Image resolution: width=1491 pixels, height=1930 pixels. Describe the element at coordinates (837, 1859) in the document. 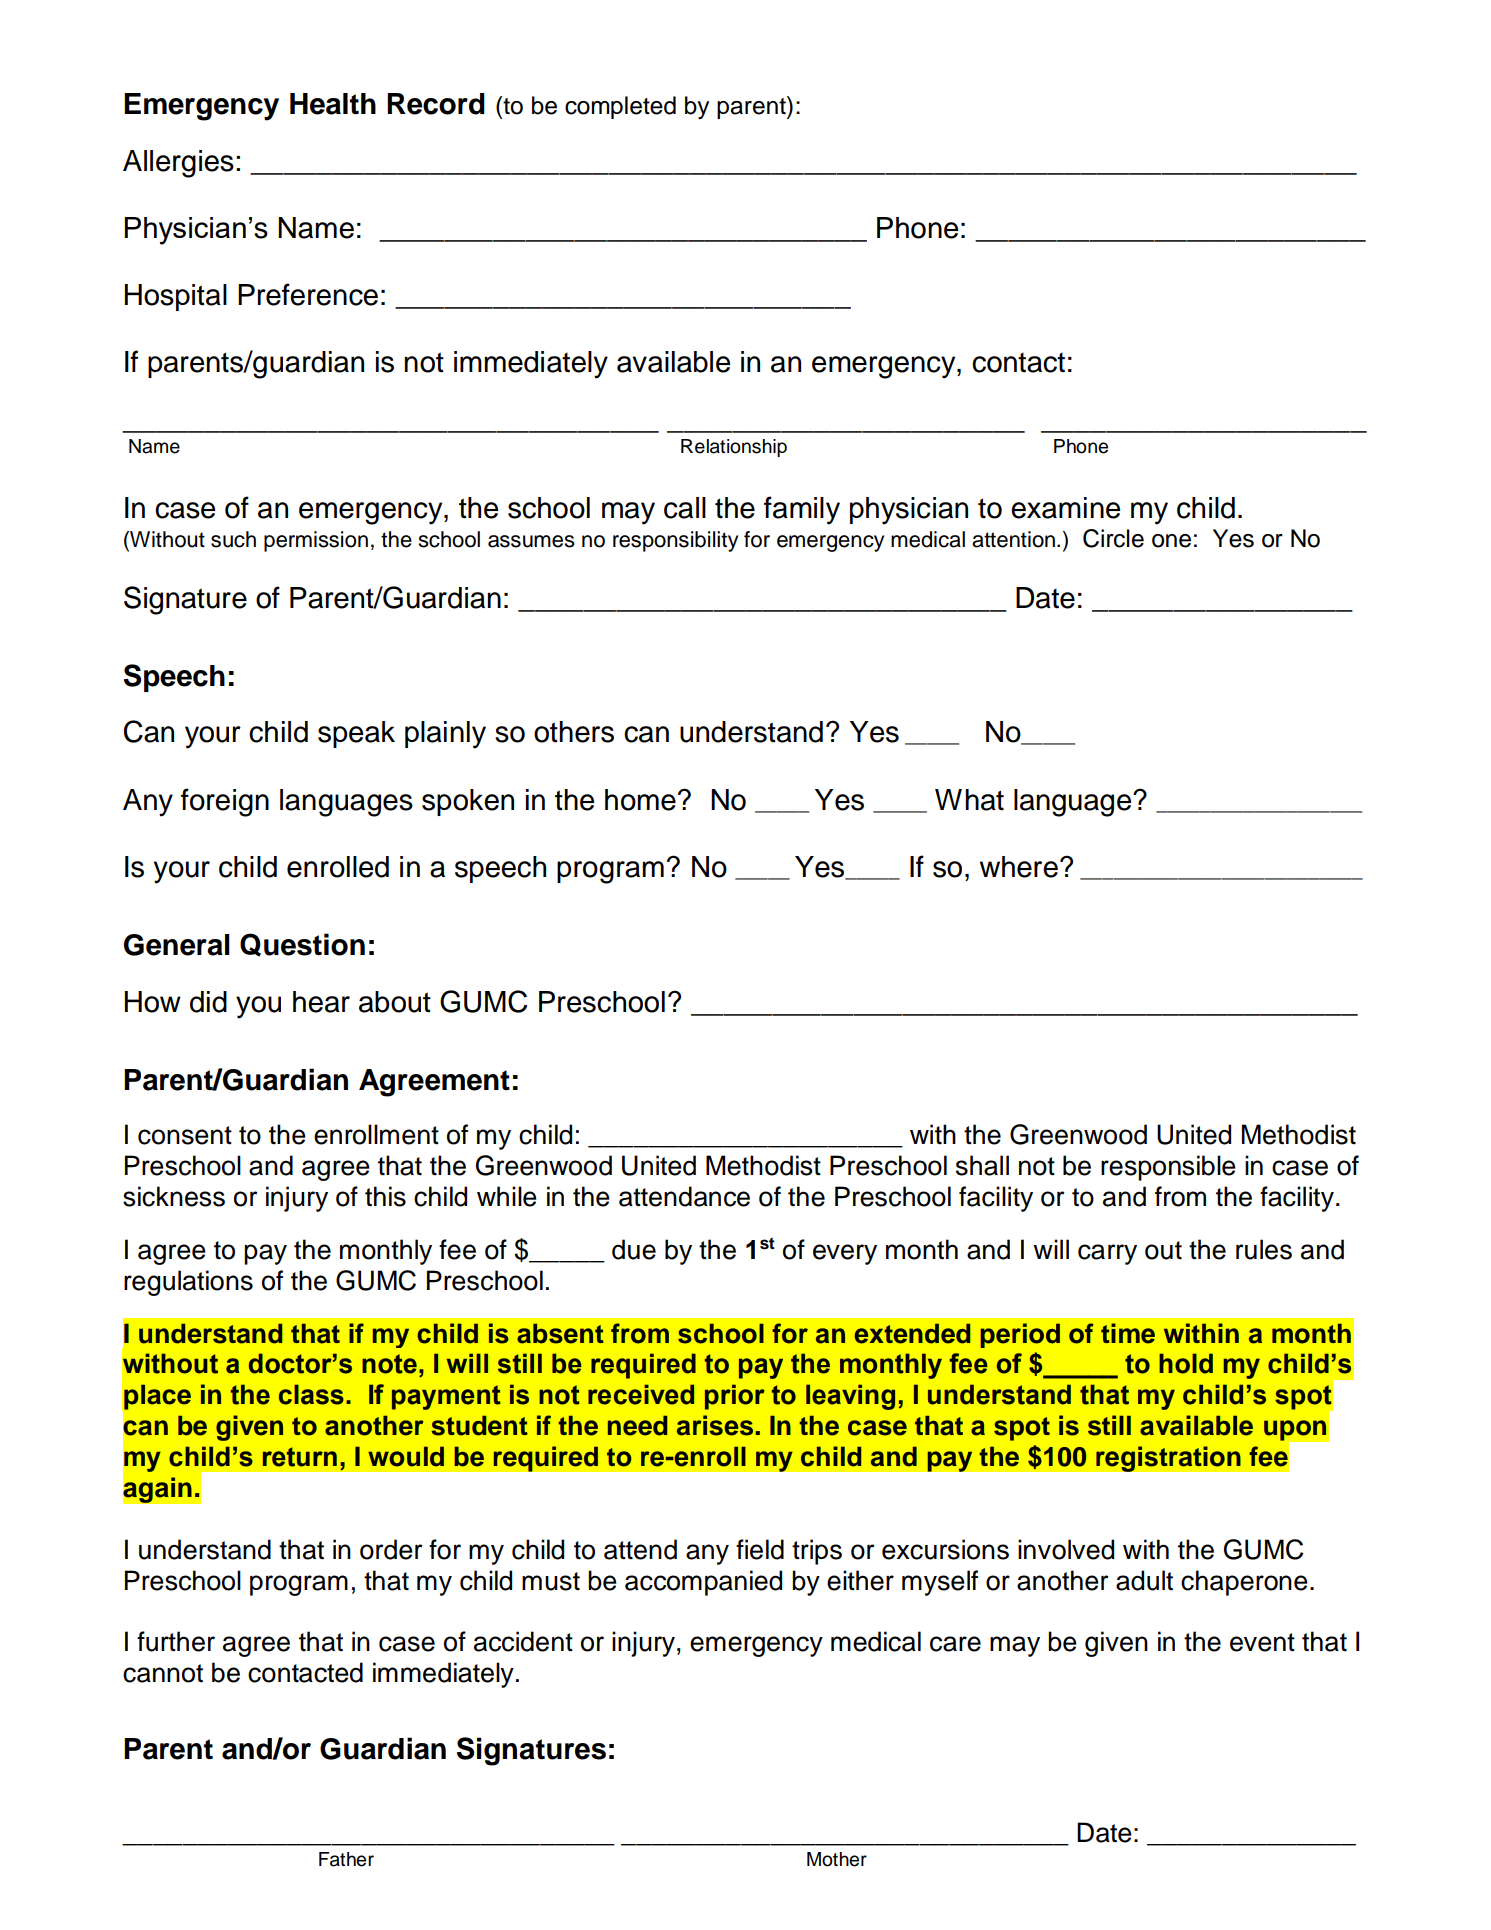

I see `Mother` at that location.
